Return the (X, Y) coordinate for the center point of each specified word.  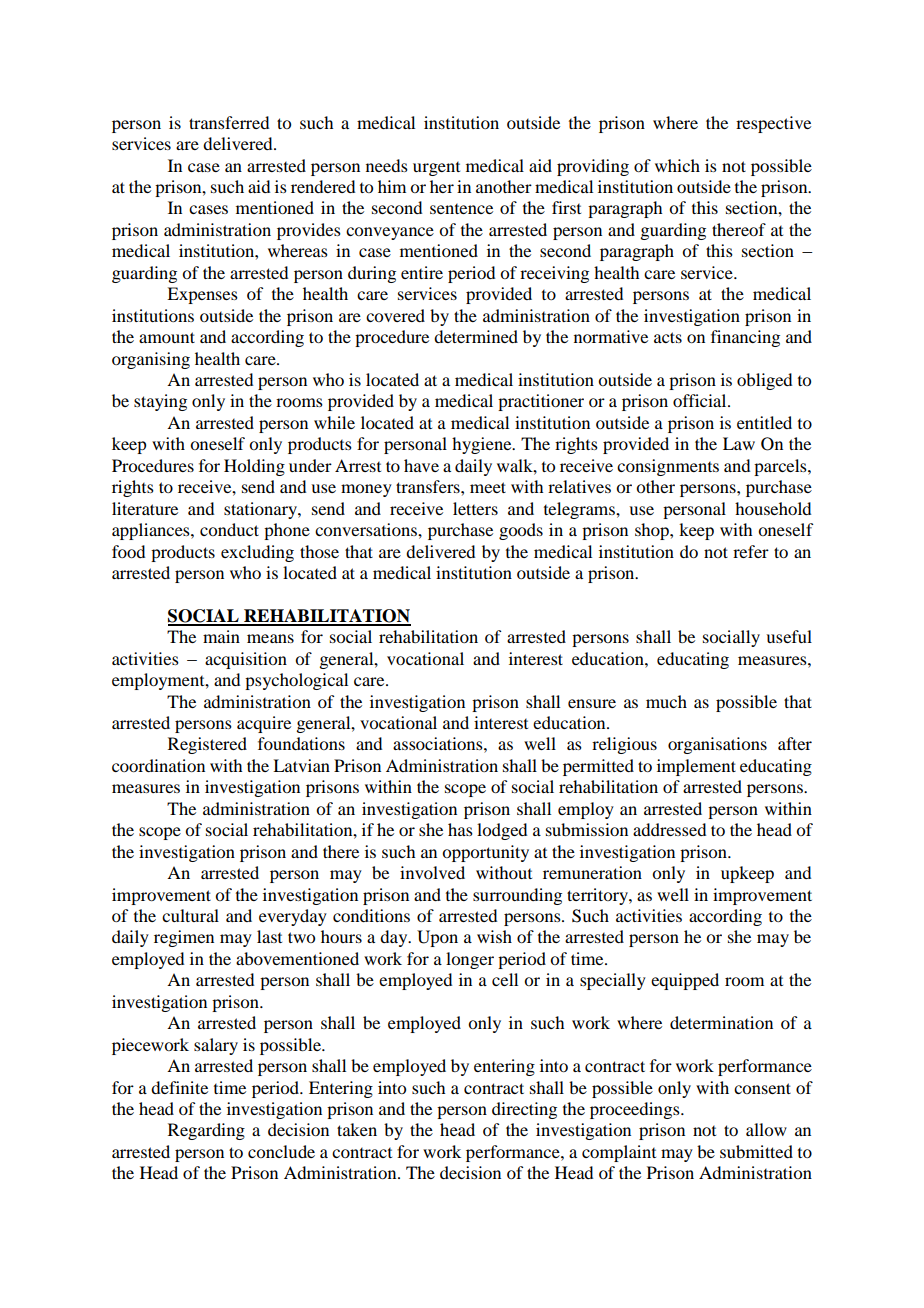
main (221, 636)
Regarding (206, 1131)
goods (521, 531)
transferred (229, 122)
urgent (436, 169)
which (677, 165)
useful (789, 636)
